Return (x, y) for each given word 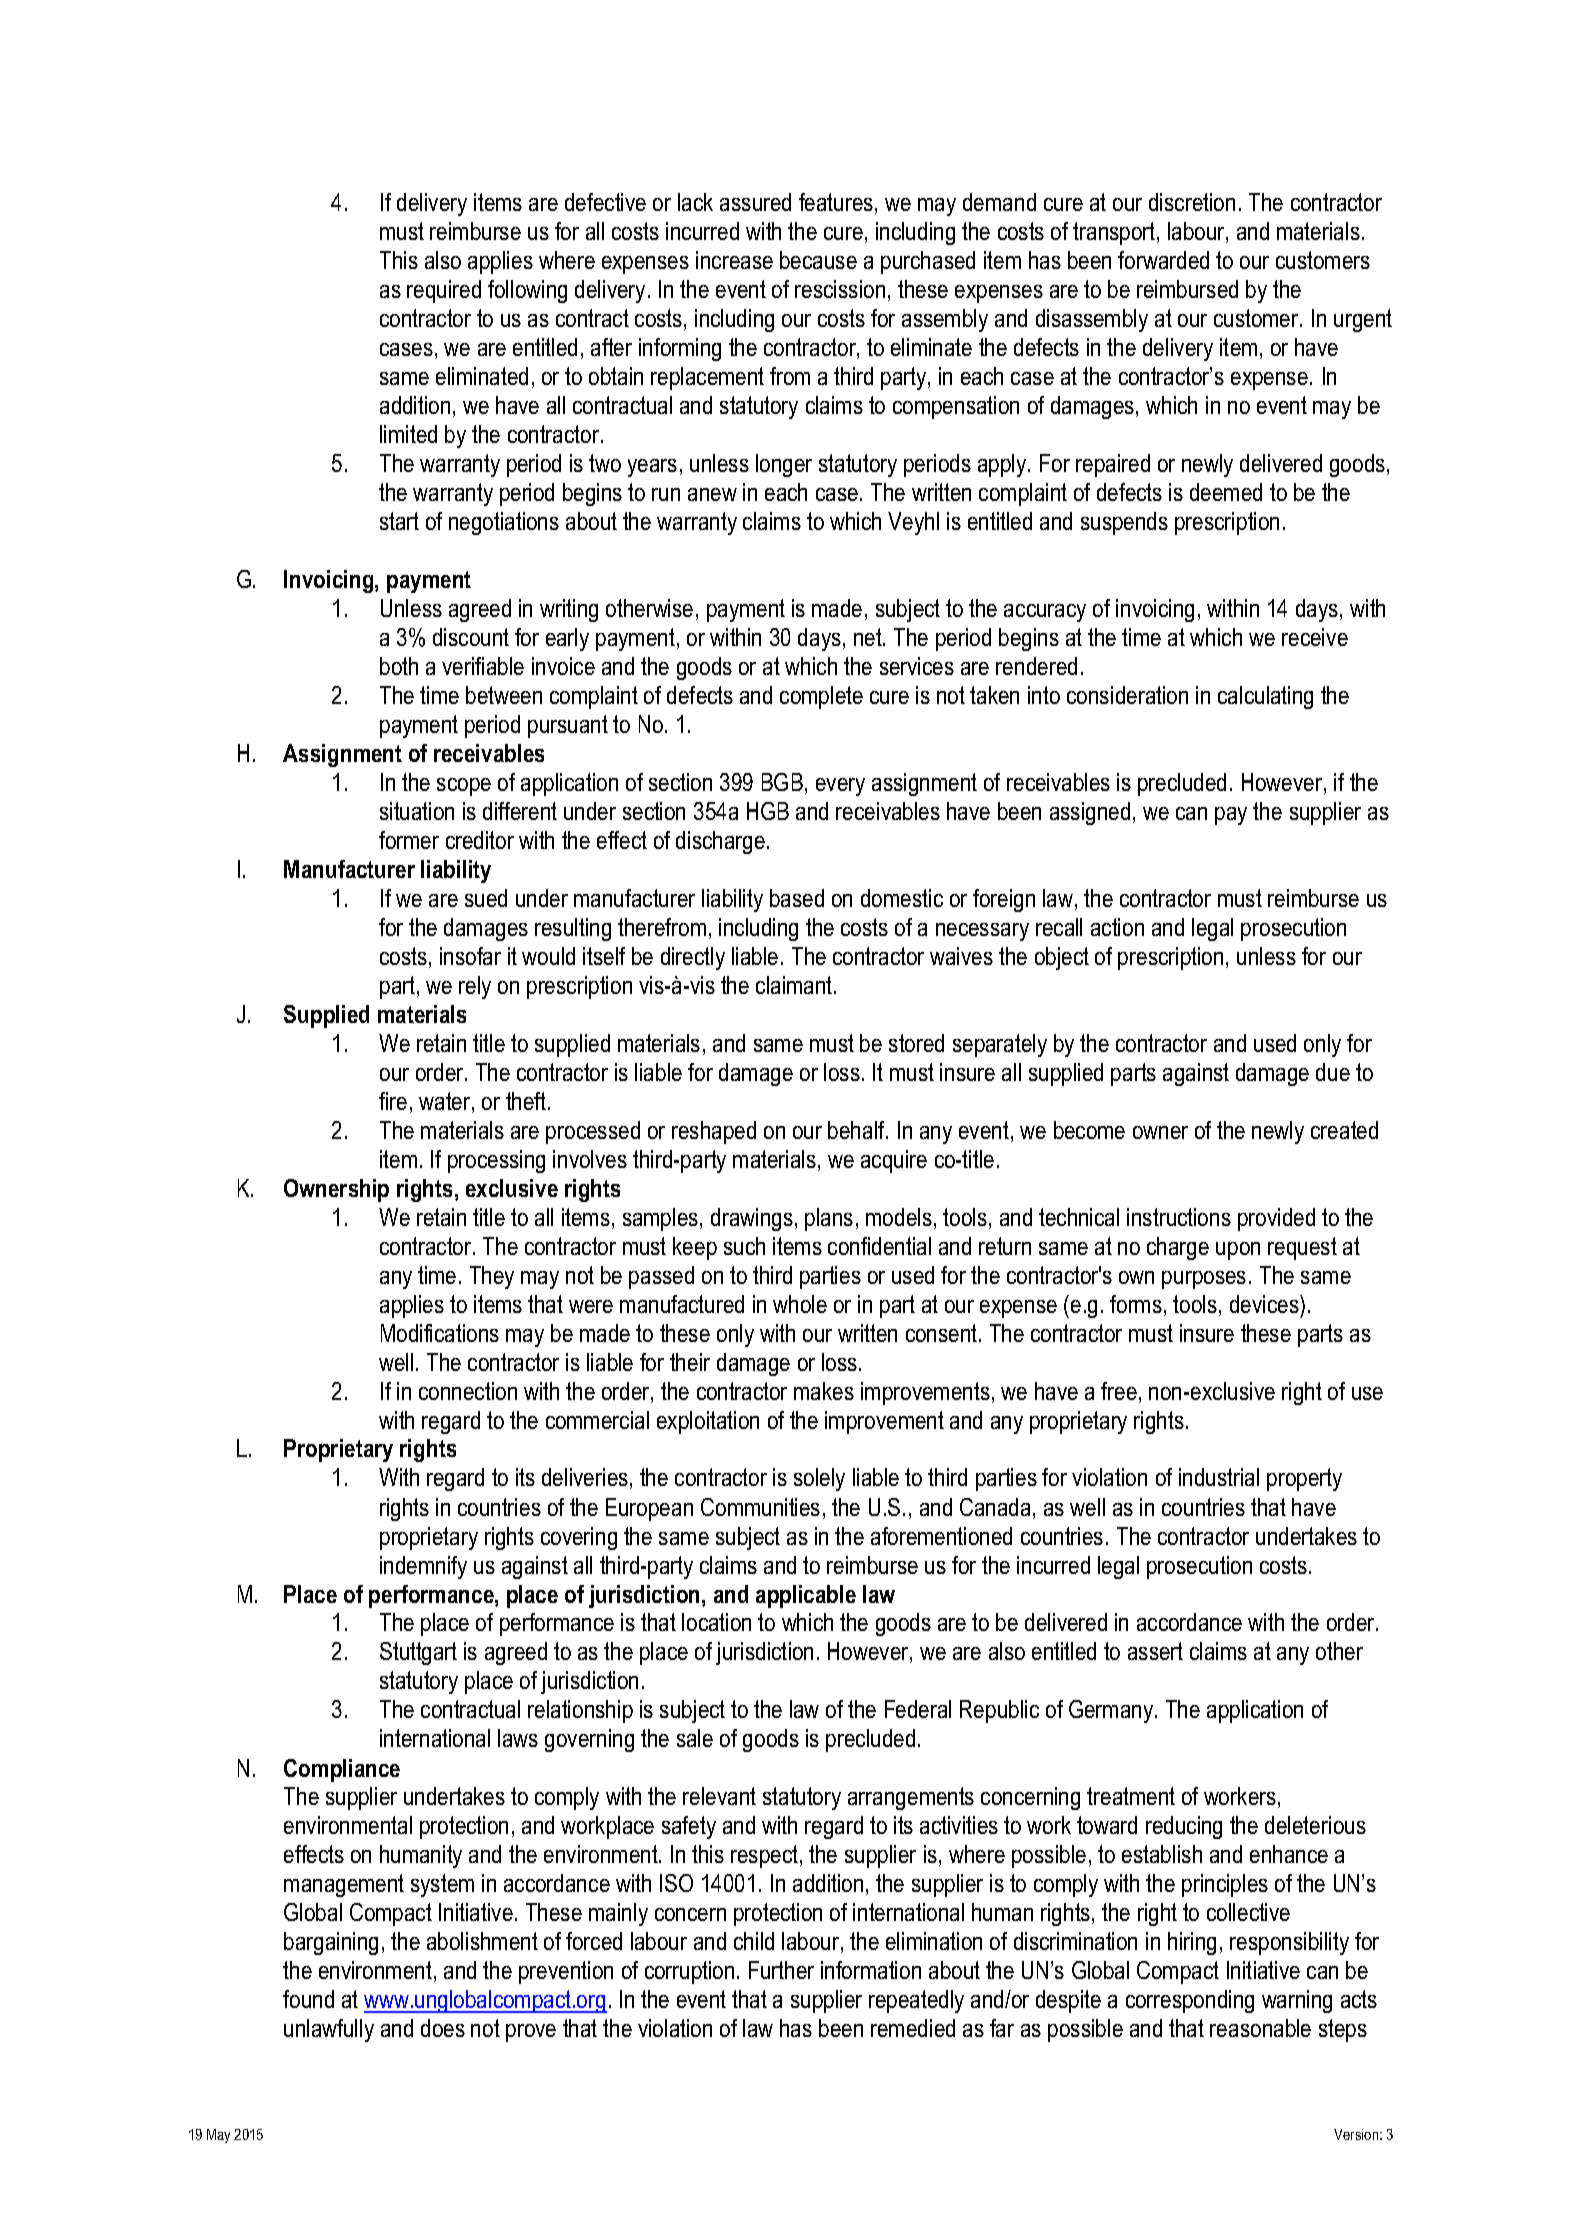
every (840, 787)
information (871, 1970)
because (818, 260)
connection (468, 1391)
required (444, 291)
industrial (1219, 1477)
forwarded (1163, 260)
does (443, 2028)
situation (417, 811)
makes (824, 1391)
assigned (1090, 813)
